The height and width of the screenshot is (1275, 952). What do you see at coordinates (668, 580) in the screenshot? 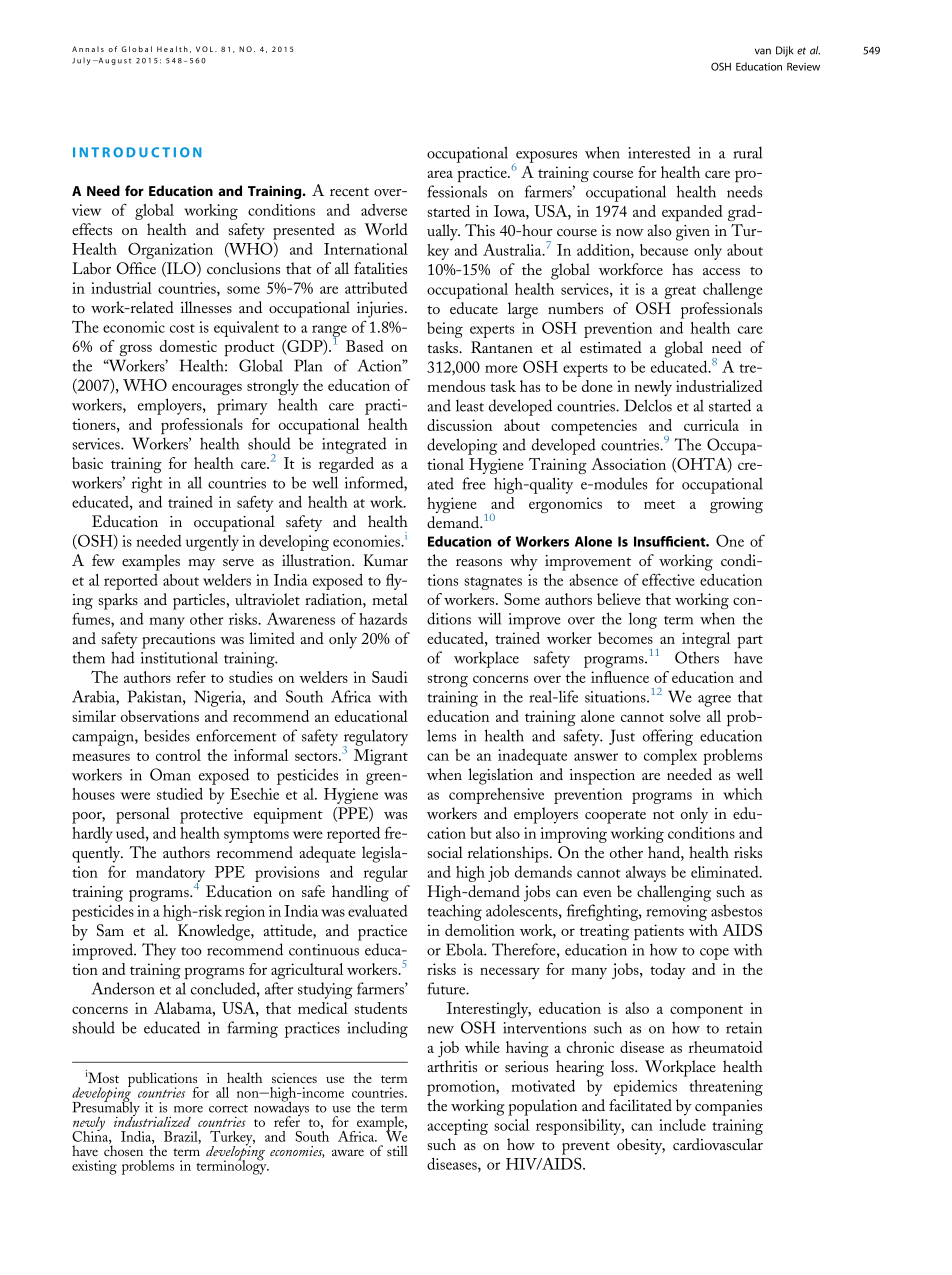
I see `effective` at bounding box center [668, 580].
